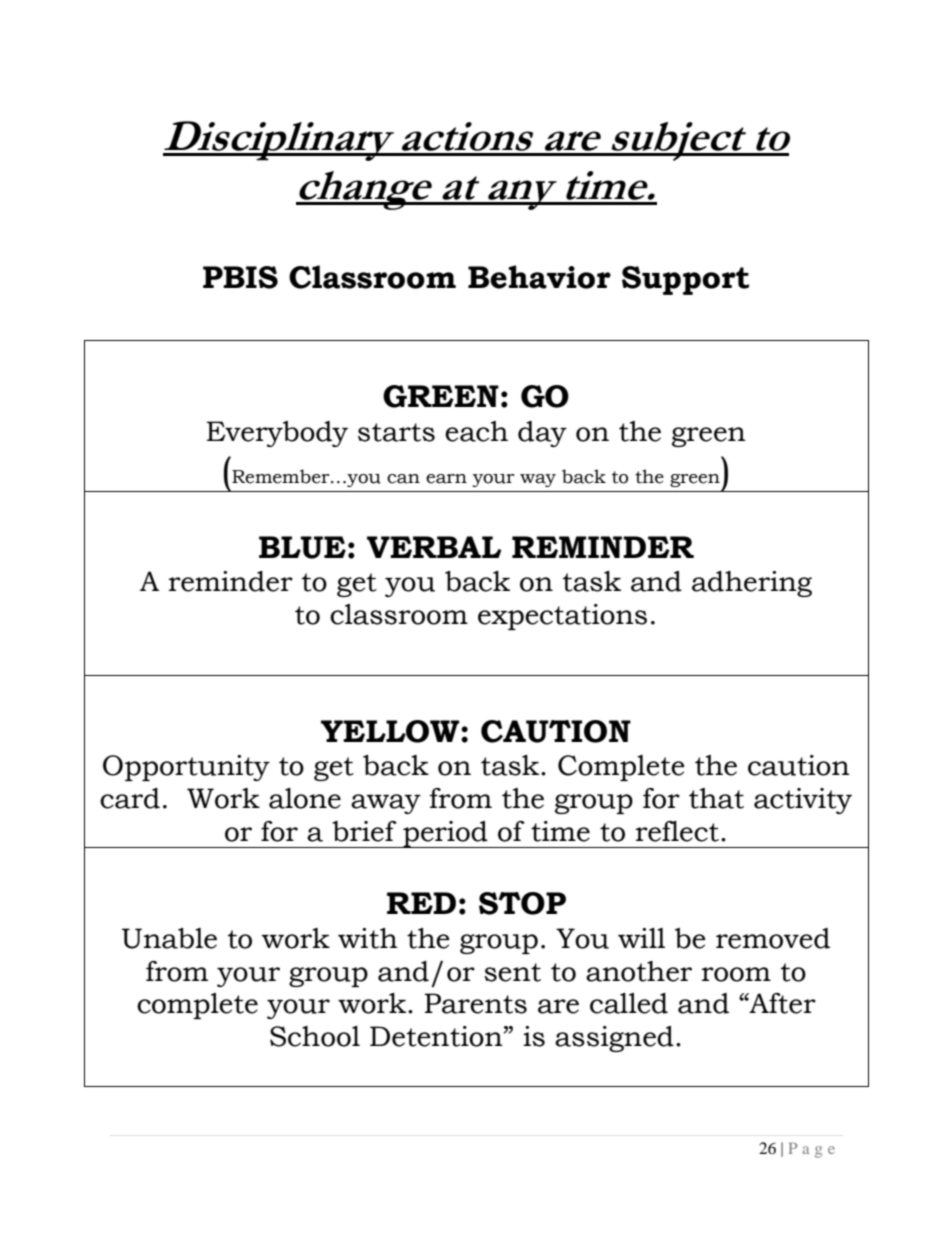  Describe the element at coordinates (716, 798) in the screenshot. I see `that` at that location.
